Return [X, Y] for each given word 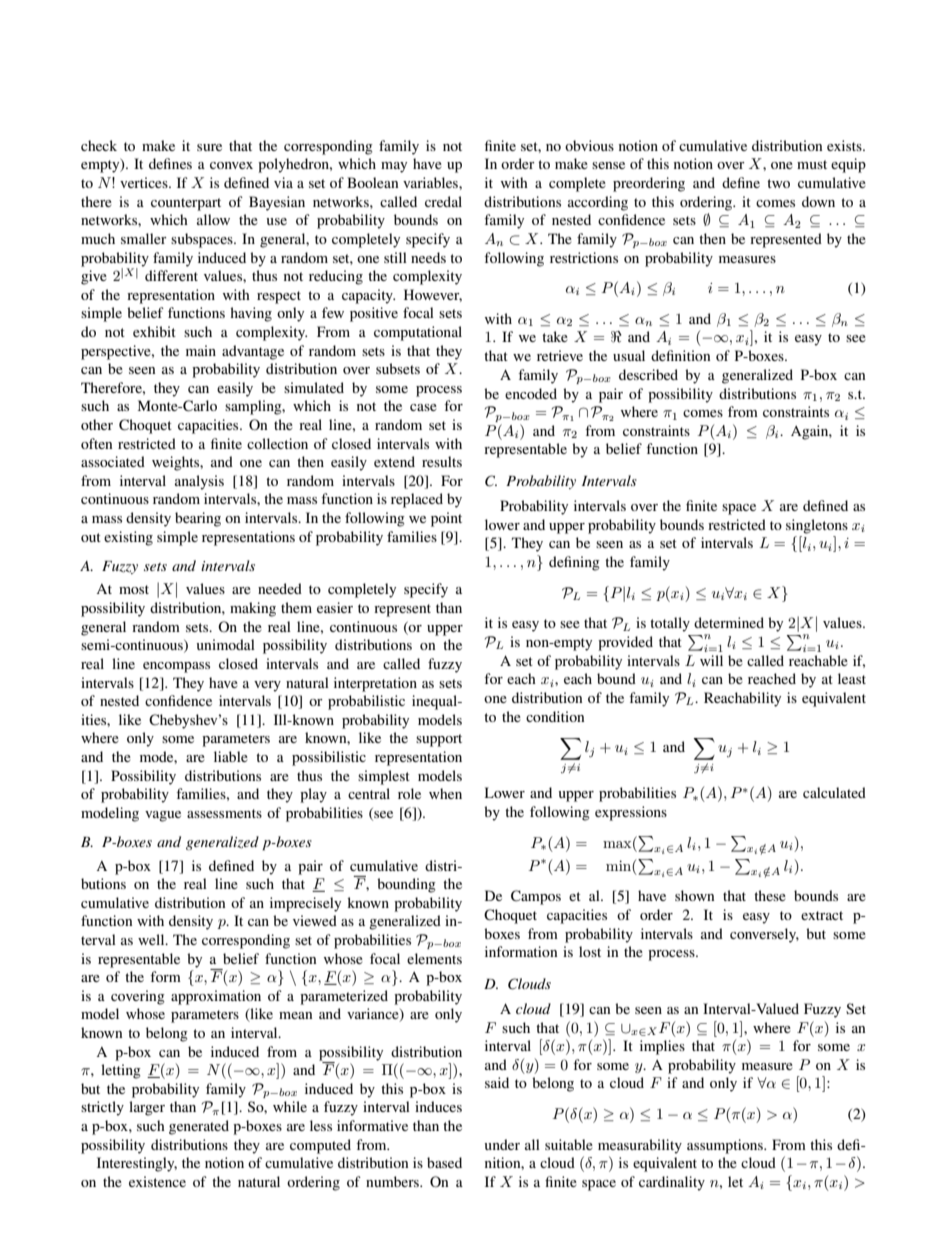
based [444, 1162]
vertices [145, 182]
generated [199, 1127]
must [812, 164]
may [394, 167]
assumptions [726, 1146]
